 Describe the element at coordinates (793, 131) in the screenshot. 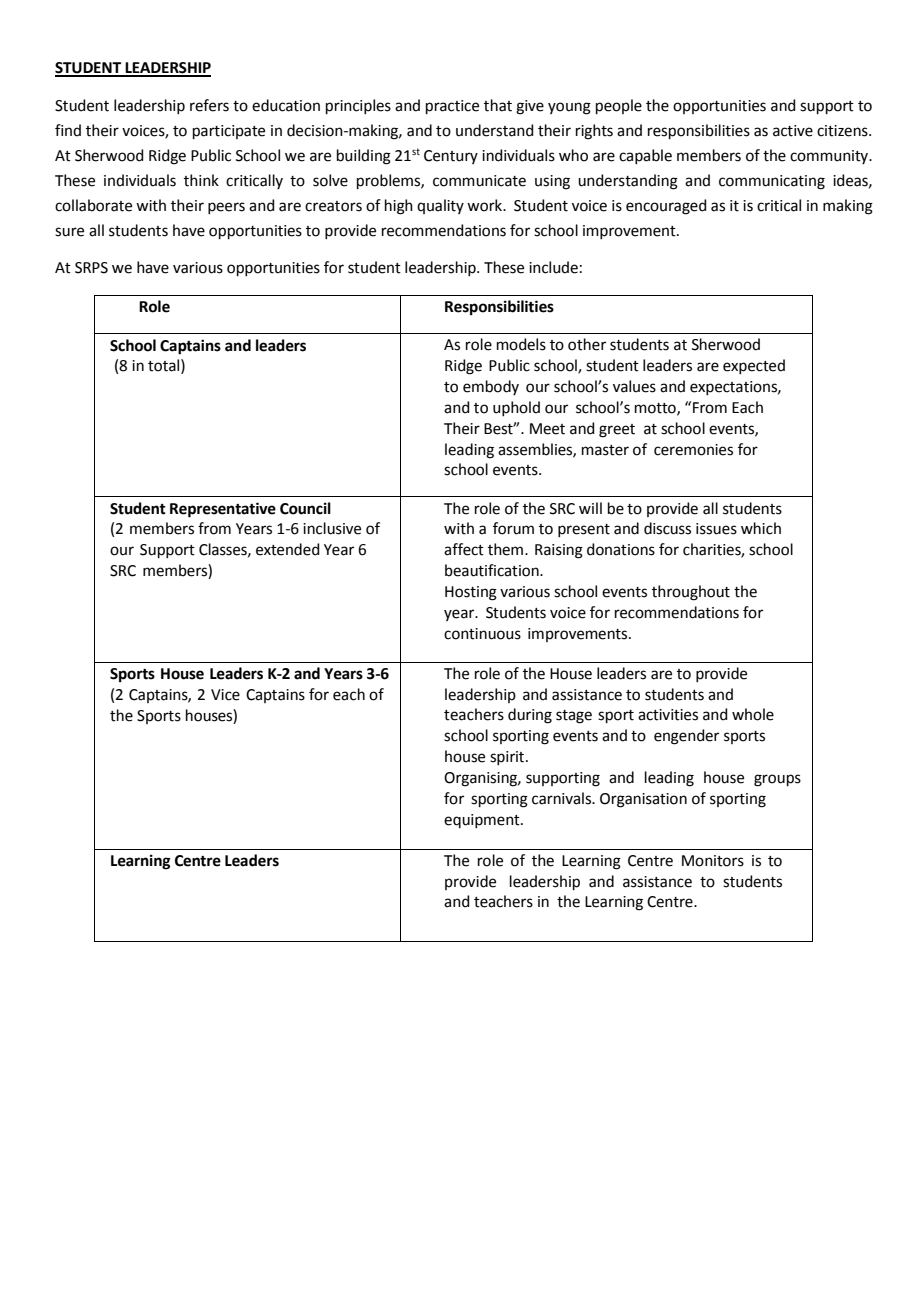

I see `active` at that location.
